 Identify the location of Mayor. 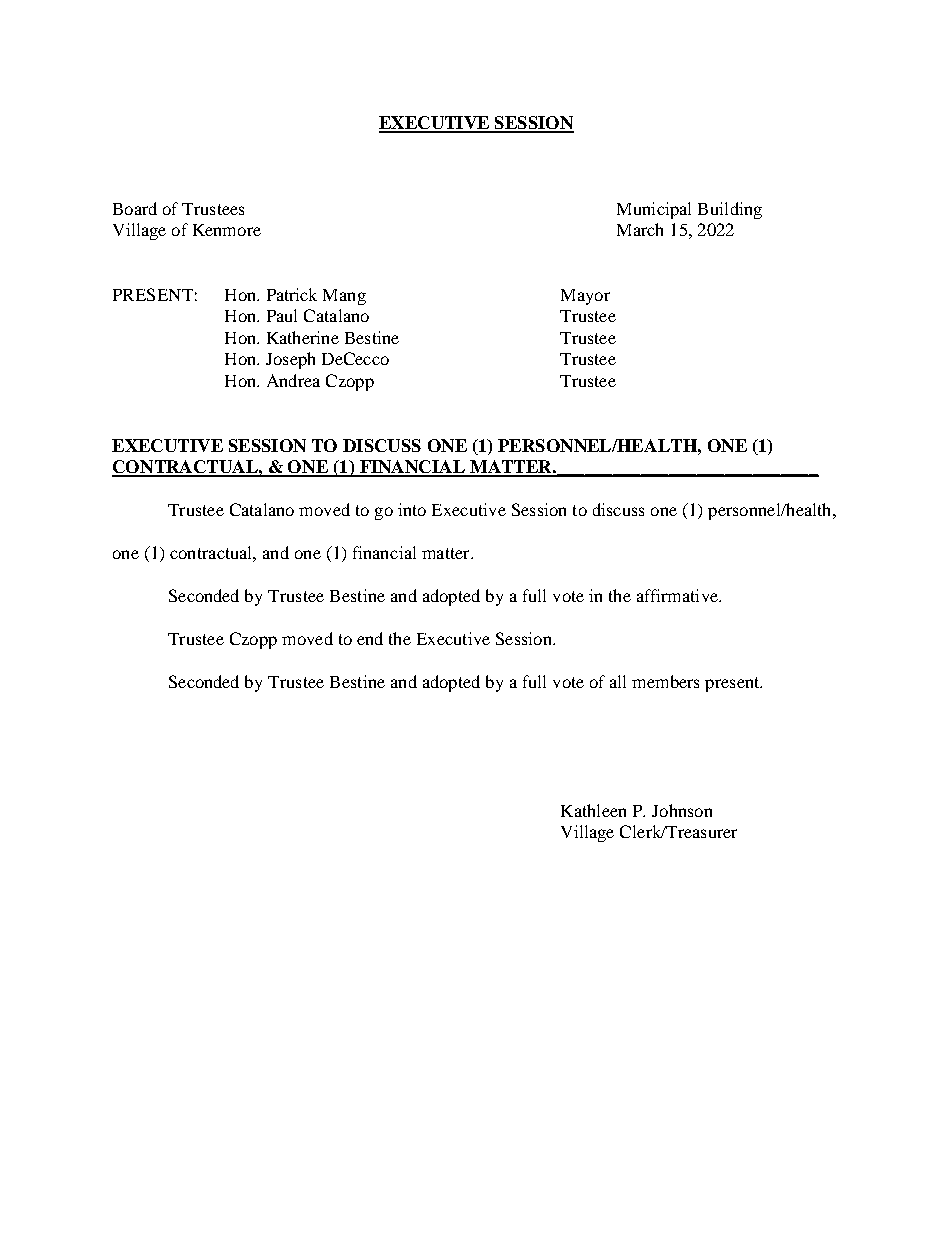
(585, 297).
